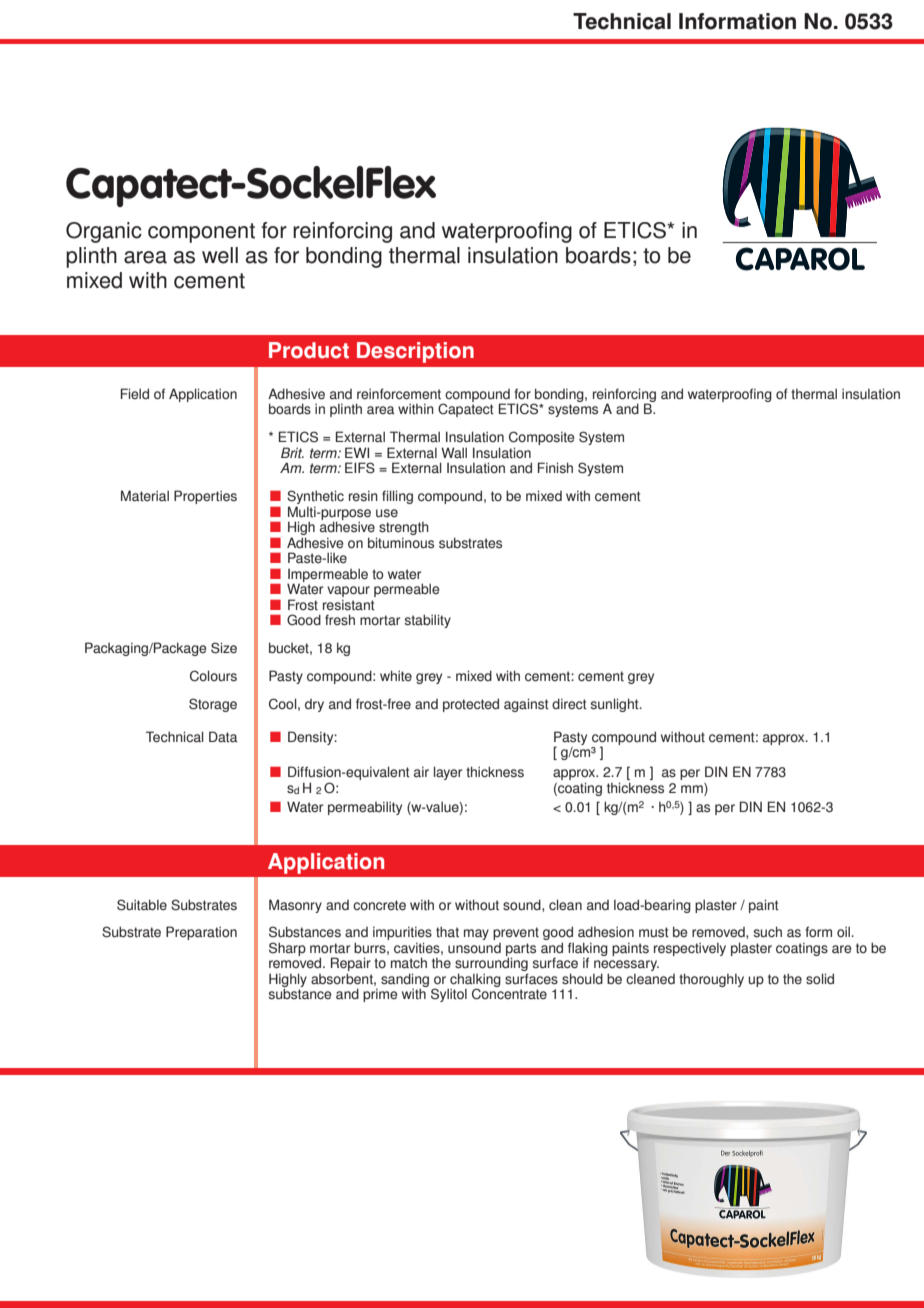 Image resolution: width=924 pixels, height=1308 pixels. I want to click on Size, so click(224, 648).
